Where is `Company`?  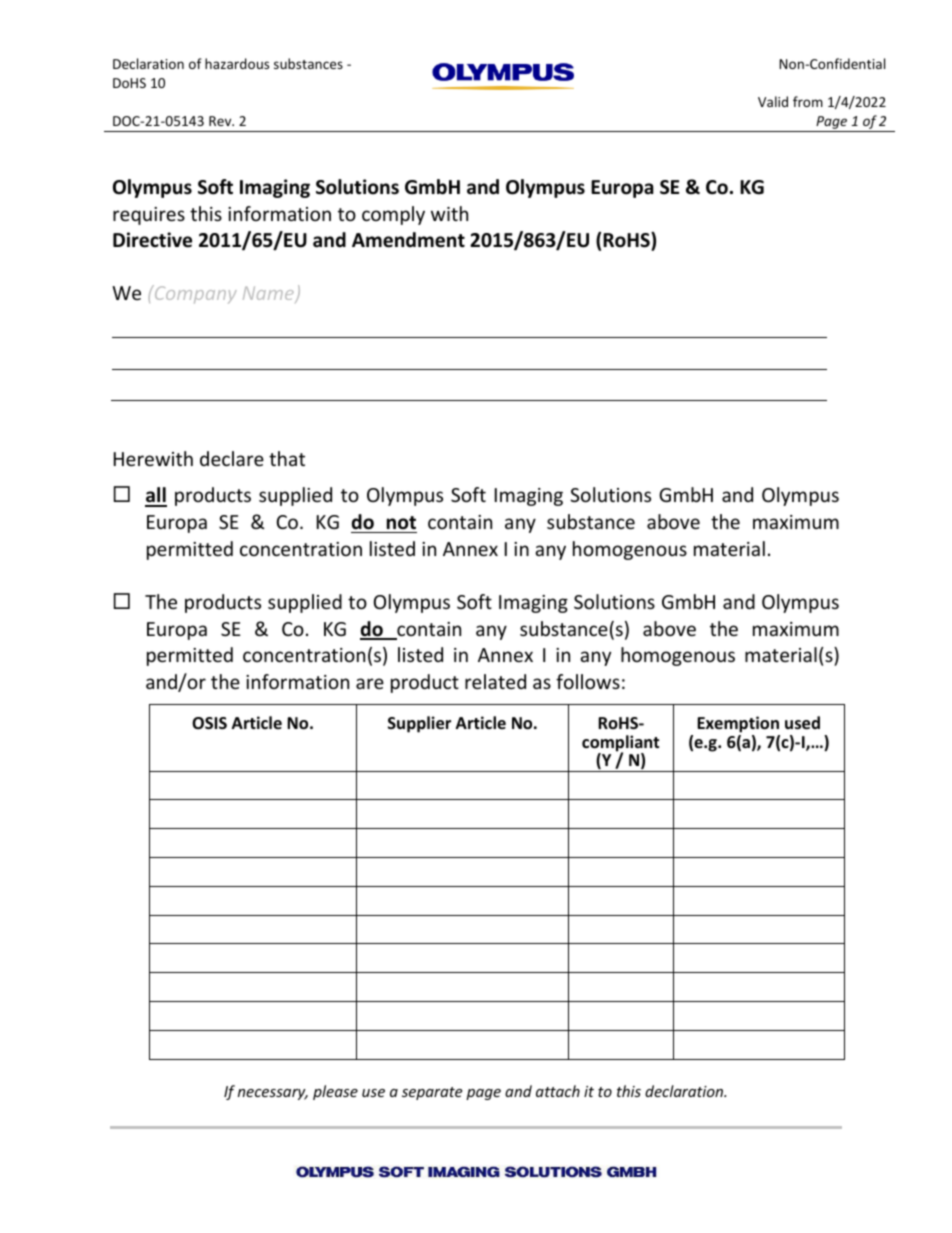
Company is located at coordinates (194, 294).
